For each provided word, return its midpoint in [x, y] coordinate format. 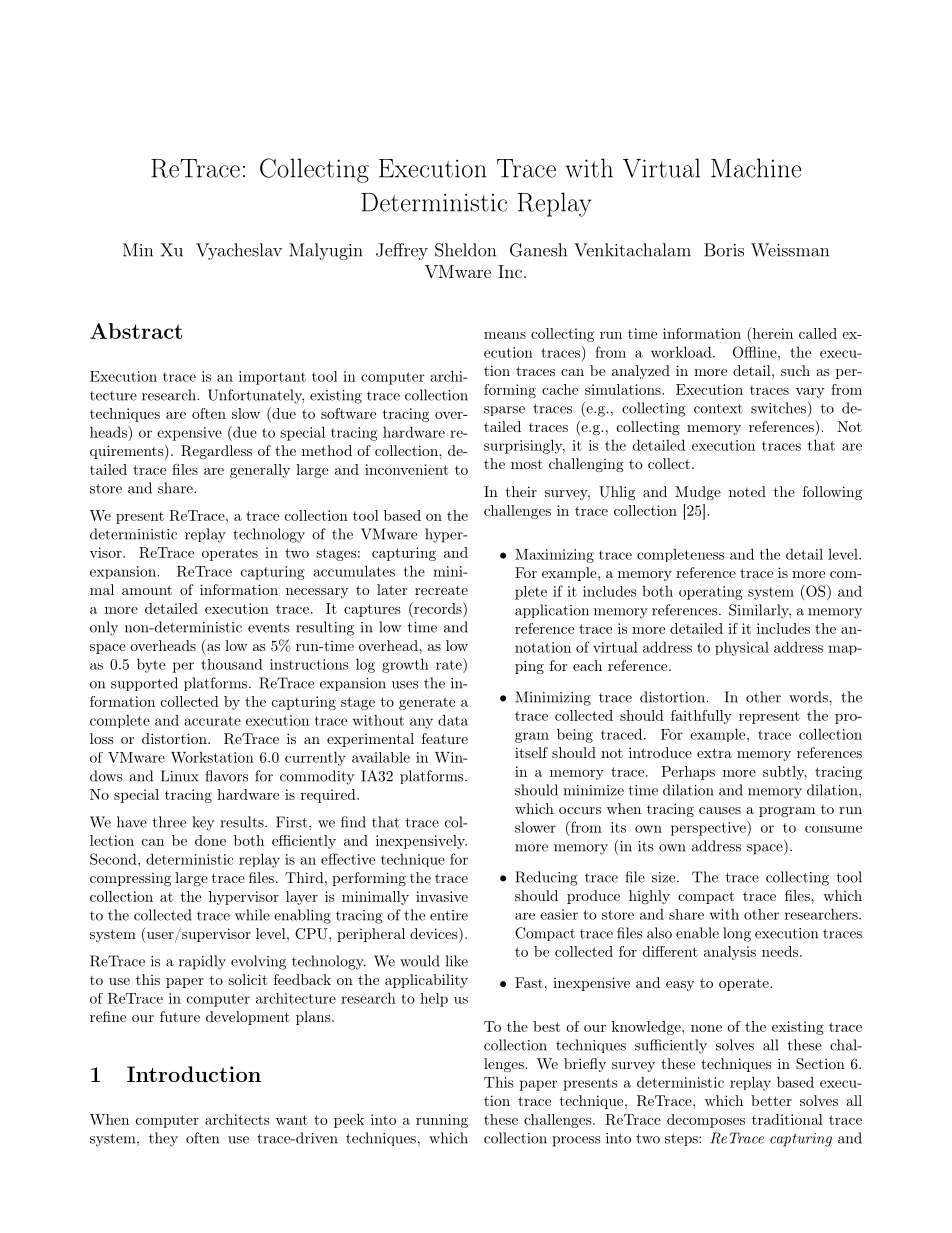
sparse [504, 411]
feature [445, 738]
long [737, 934]
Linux [180, 776]
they [163, 1139]
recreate [441, 590]
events [269, 628]
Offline [756, 352]
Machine [756, 168]
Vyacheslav [239, 251]
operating [711, 593]
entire [449, 915]
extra [714, 753]
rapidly [202, 962]
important [272, 378]
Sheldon [465, 250]
